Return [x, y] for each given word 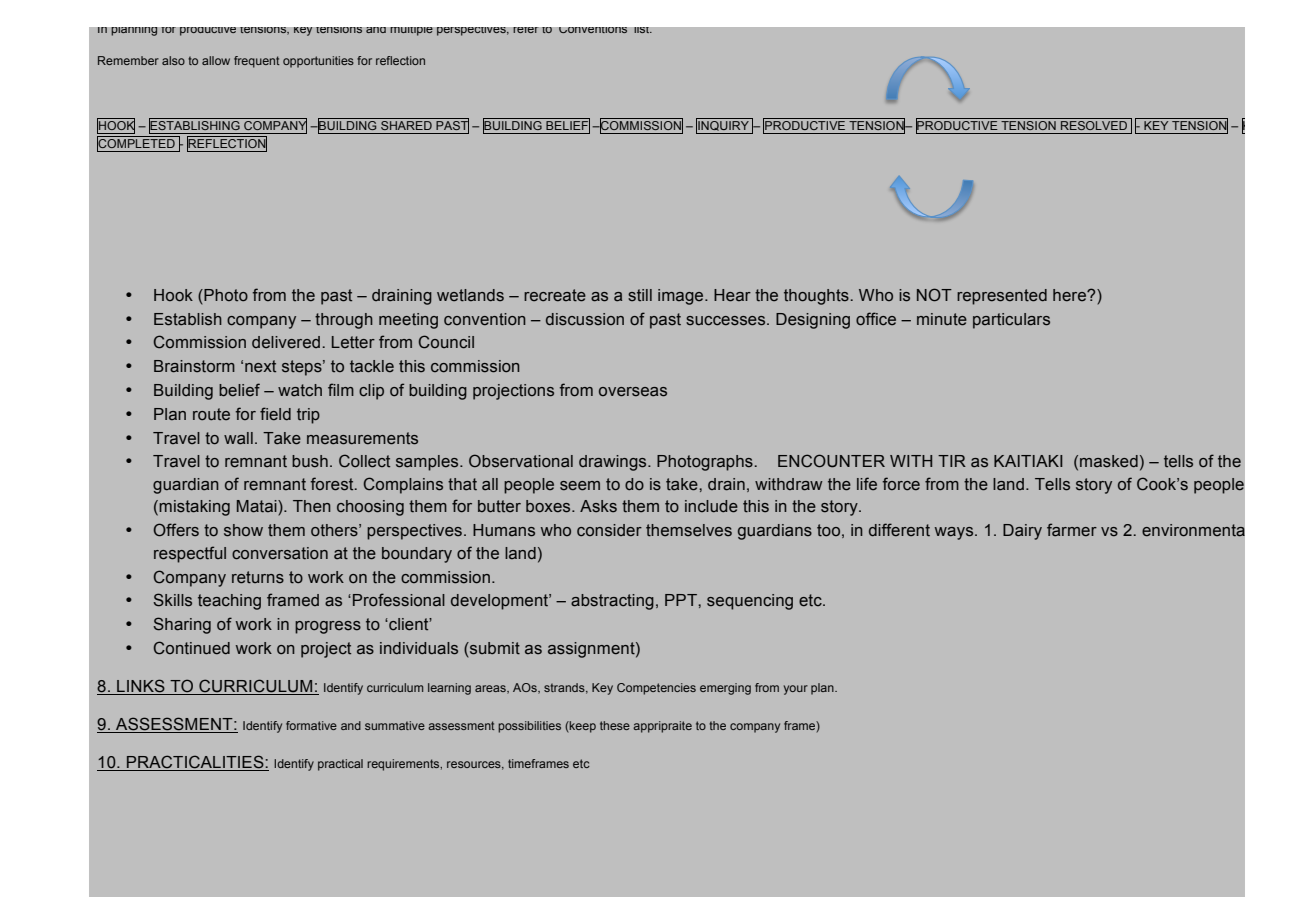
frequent [257, 62]
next [260, 366]
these [615, 725]
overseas [633, 392]
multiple [411, 31]
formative [311, 725]
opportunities [318, 62]
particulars [1011, 321]
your [796, 690]
